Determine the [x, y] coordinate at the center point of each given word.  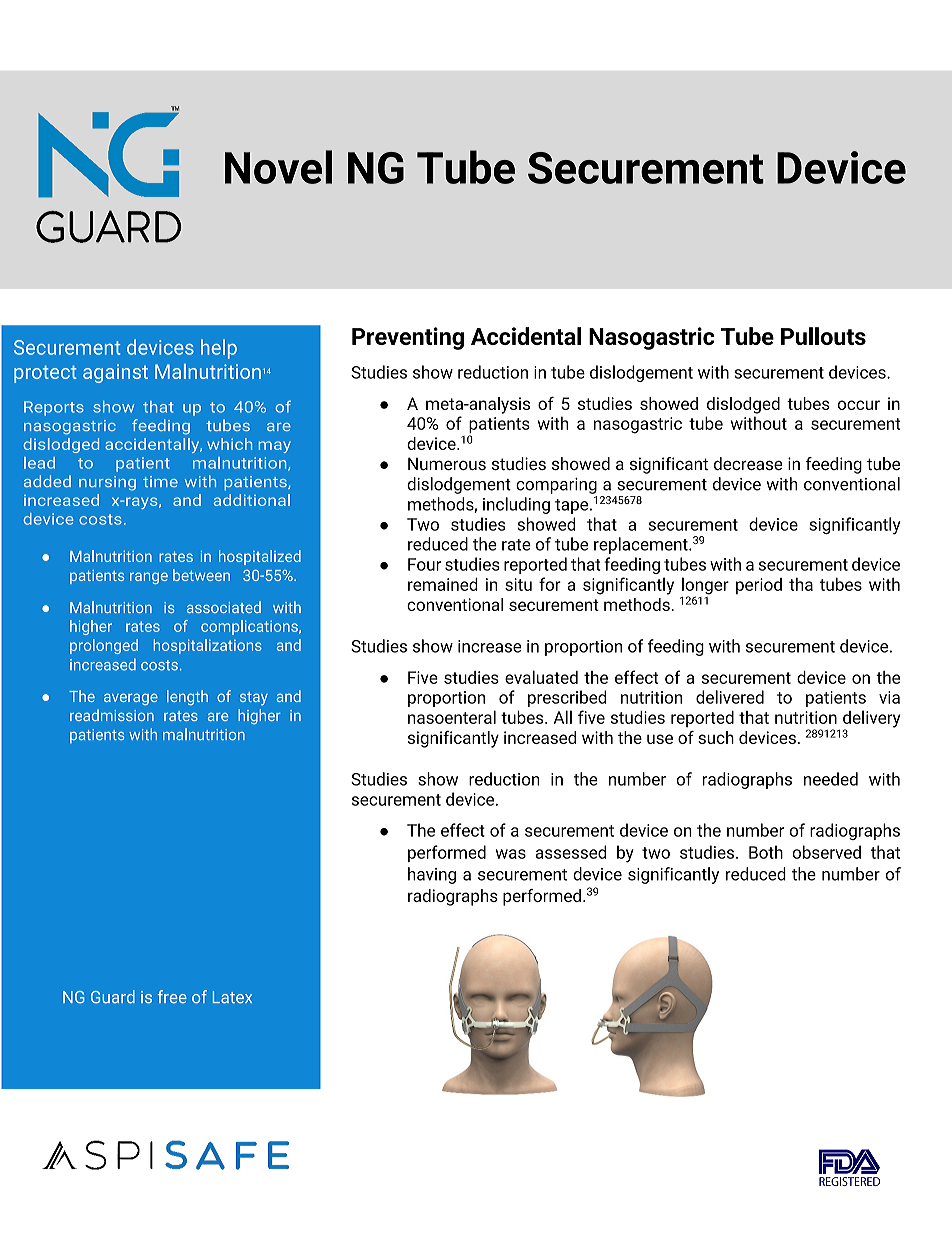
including [516, 505]
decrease [748, 463]
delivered [730, 697]
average [131, 699]
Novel [278, 167]
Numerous [447, 463]
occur [859, 405]
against [115, 373]
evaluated [541, 677]
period [759, 586]
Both [766, 852]
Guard [113, 996]
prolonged [104, 646]
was [511, 854]
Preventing [408, 338]
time [160, 481]
